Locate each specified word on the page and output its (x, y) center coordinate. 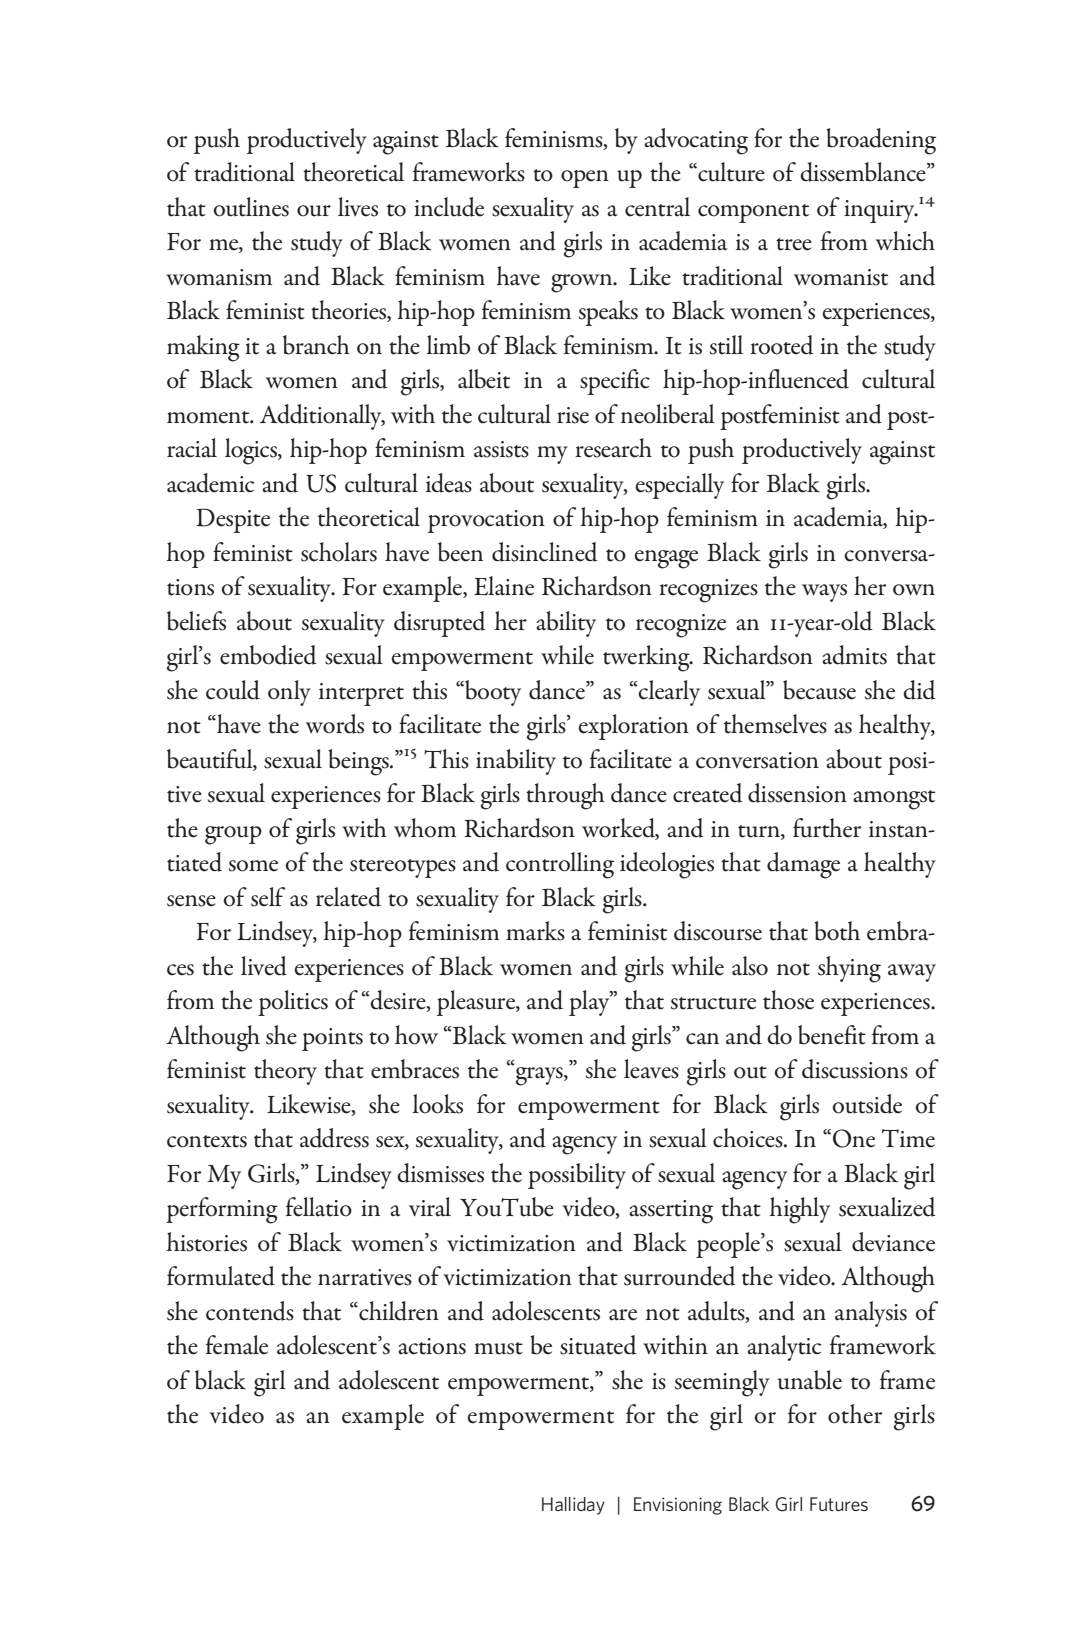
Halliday (573, 1506)
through (565, 796)
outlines (251, 207)
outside (867, 1104)
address (334, 1138)
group (233, 835)
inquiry (880, 211)
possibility (577, 1176)
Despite (233, 520)
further (827, 828)
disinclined (545, 552)
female (237, 1345)
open (585, 179)
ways (824, 593)
